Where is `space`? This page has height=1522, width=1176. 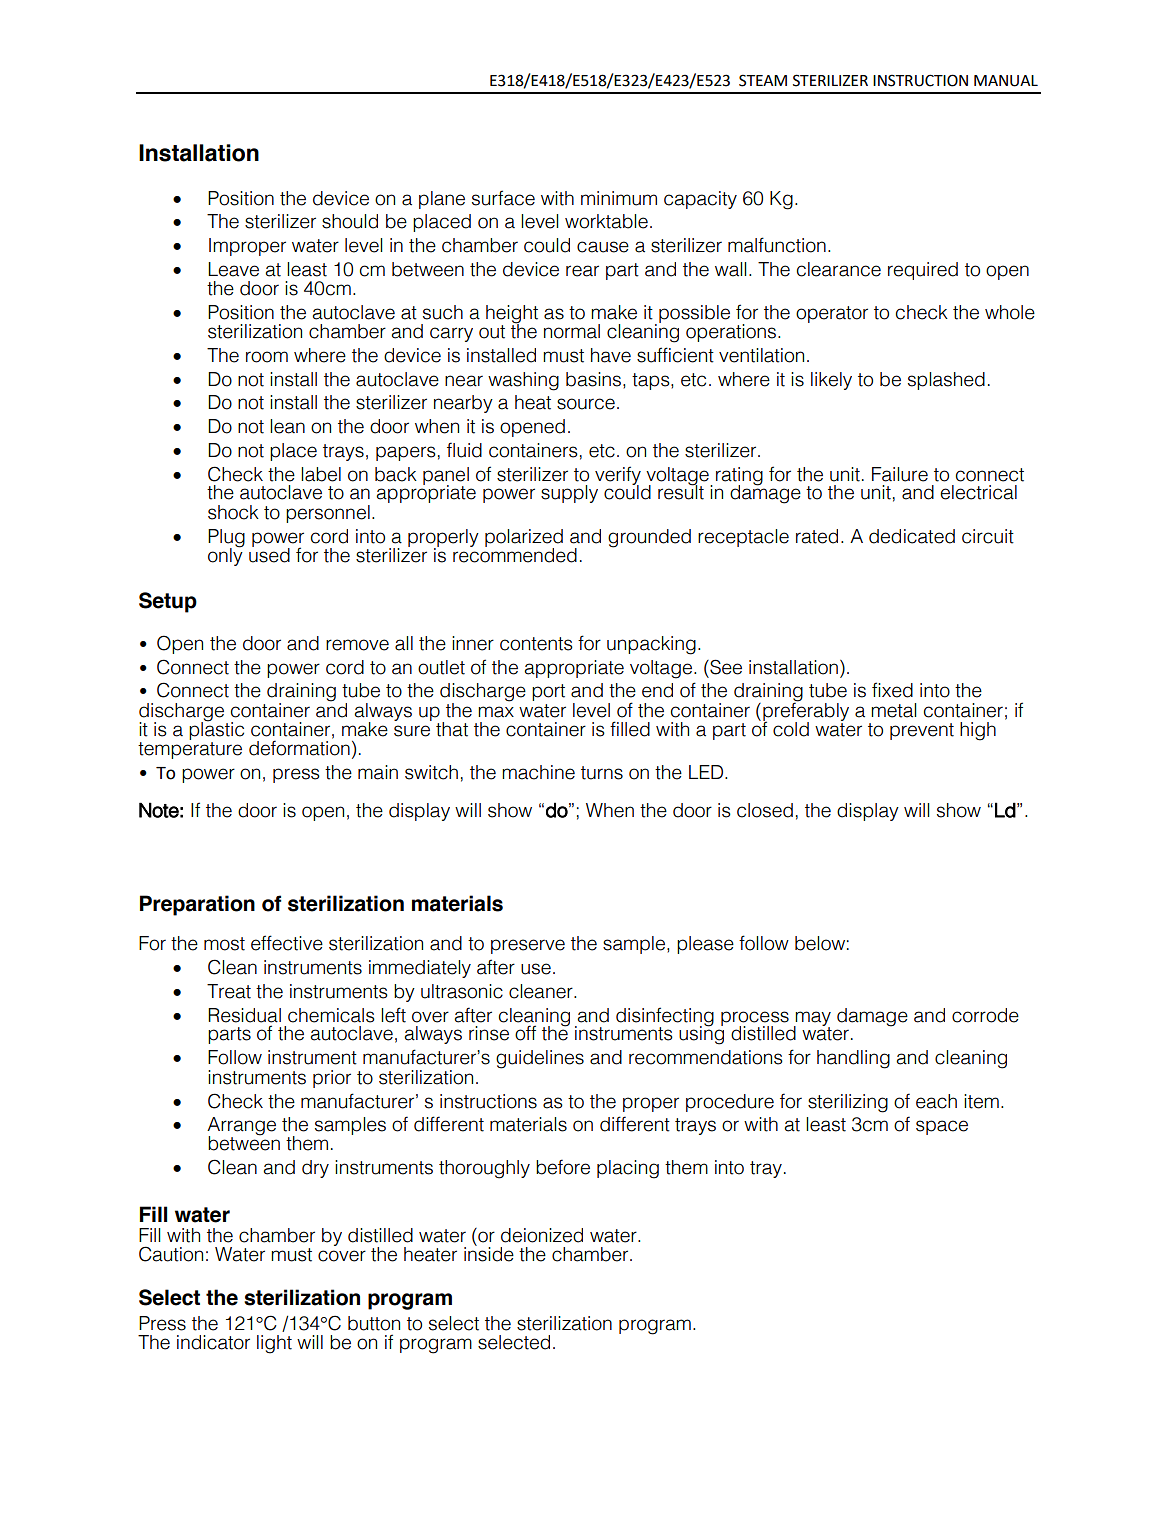 space is located at coordinates (942, 1127).
